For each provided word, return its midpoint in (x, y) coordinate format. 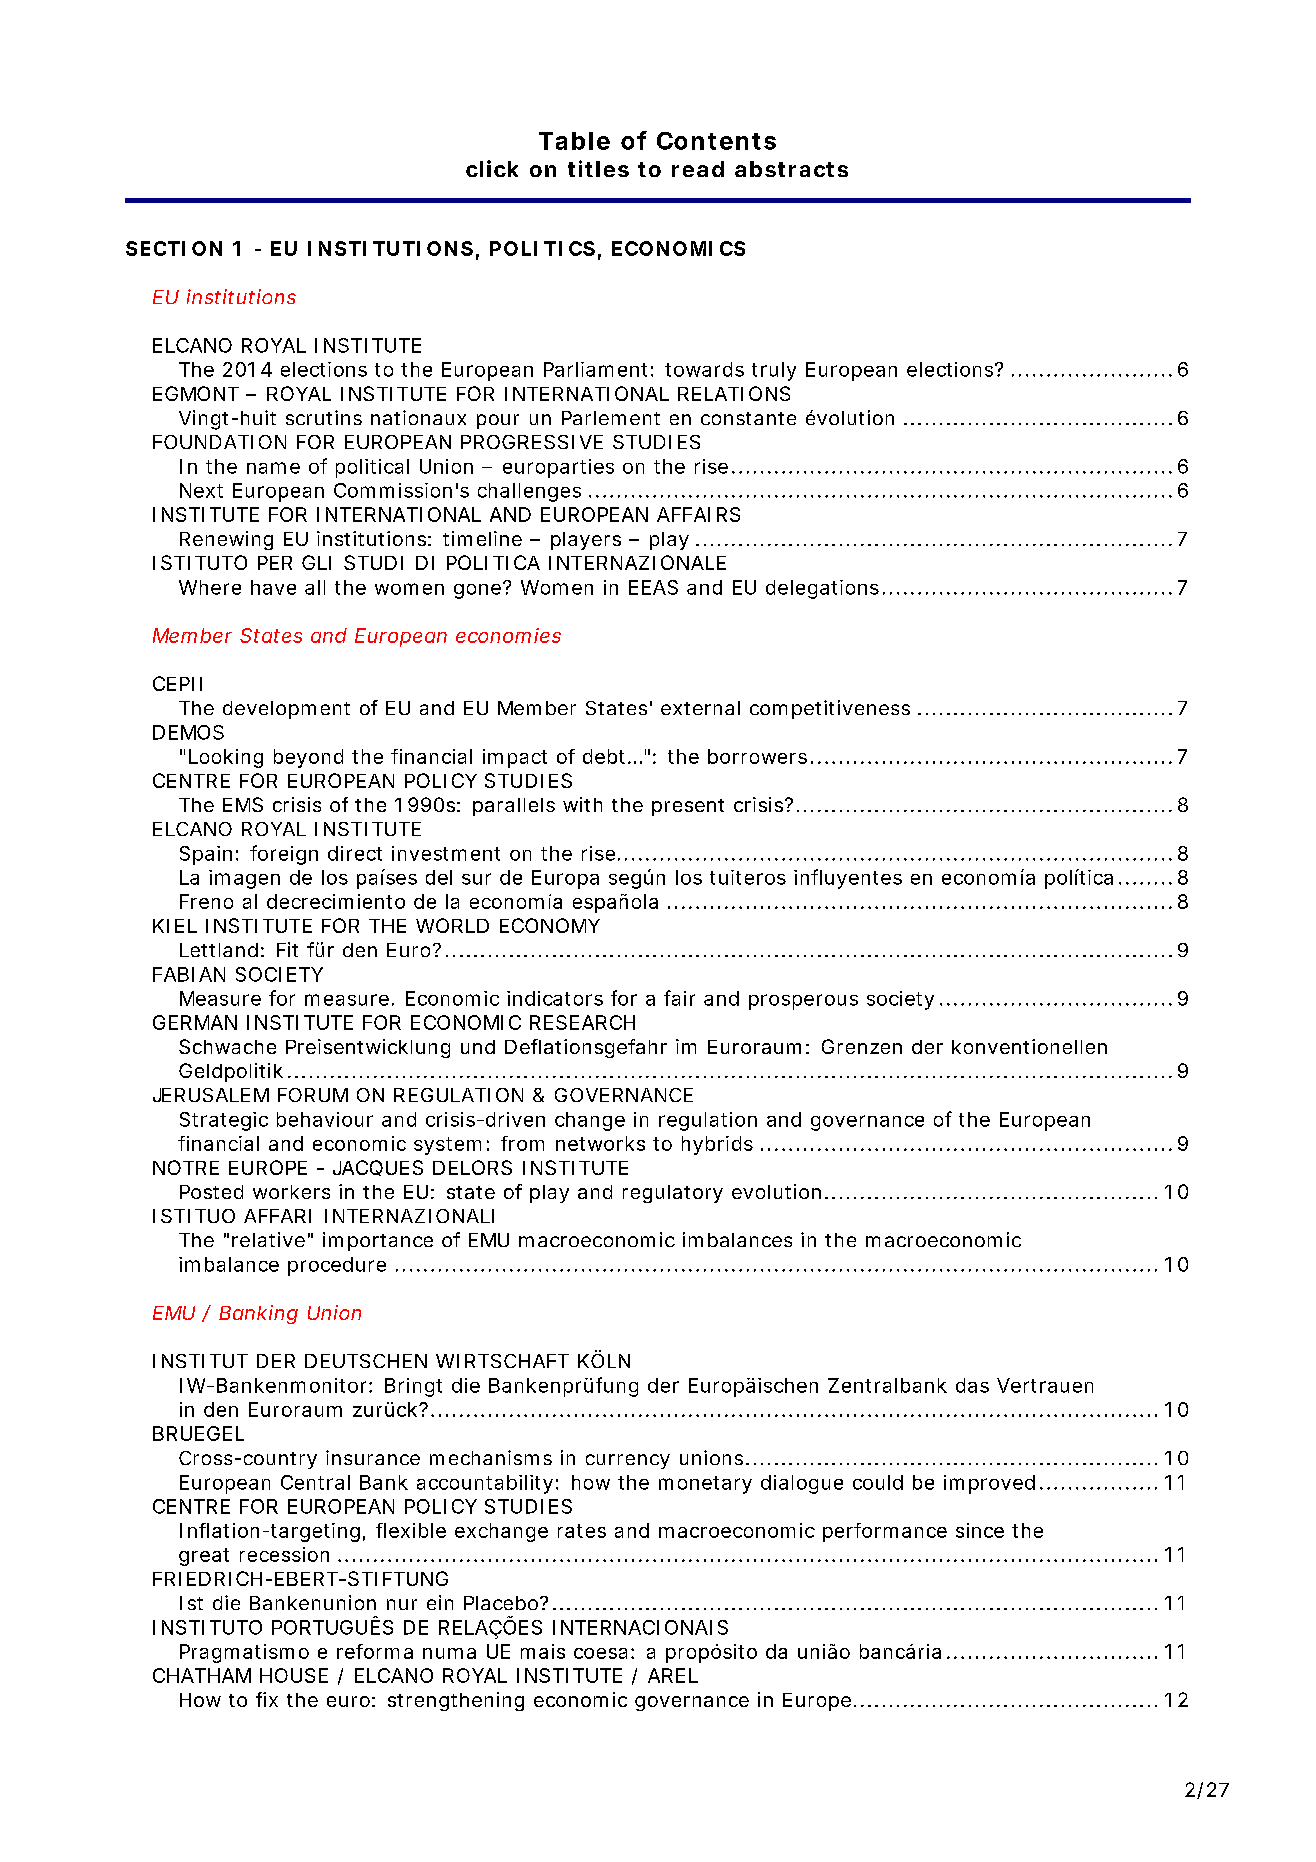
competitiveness (830, 709)
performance (885, 1532)
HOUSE (294, 1675)
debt (607, 756)
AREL (673, 1675)
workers (291, 1192)
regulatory (673, 1194)
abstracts (791, 169)
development (286, 710)
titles (598, 168)
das (972, 1385)
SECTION (174, 248)
